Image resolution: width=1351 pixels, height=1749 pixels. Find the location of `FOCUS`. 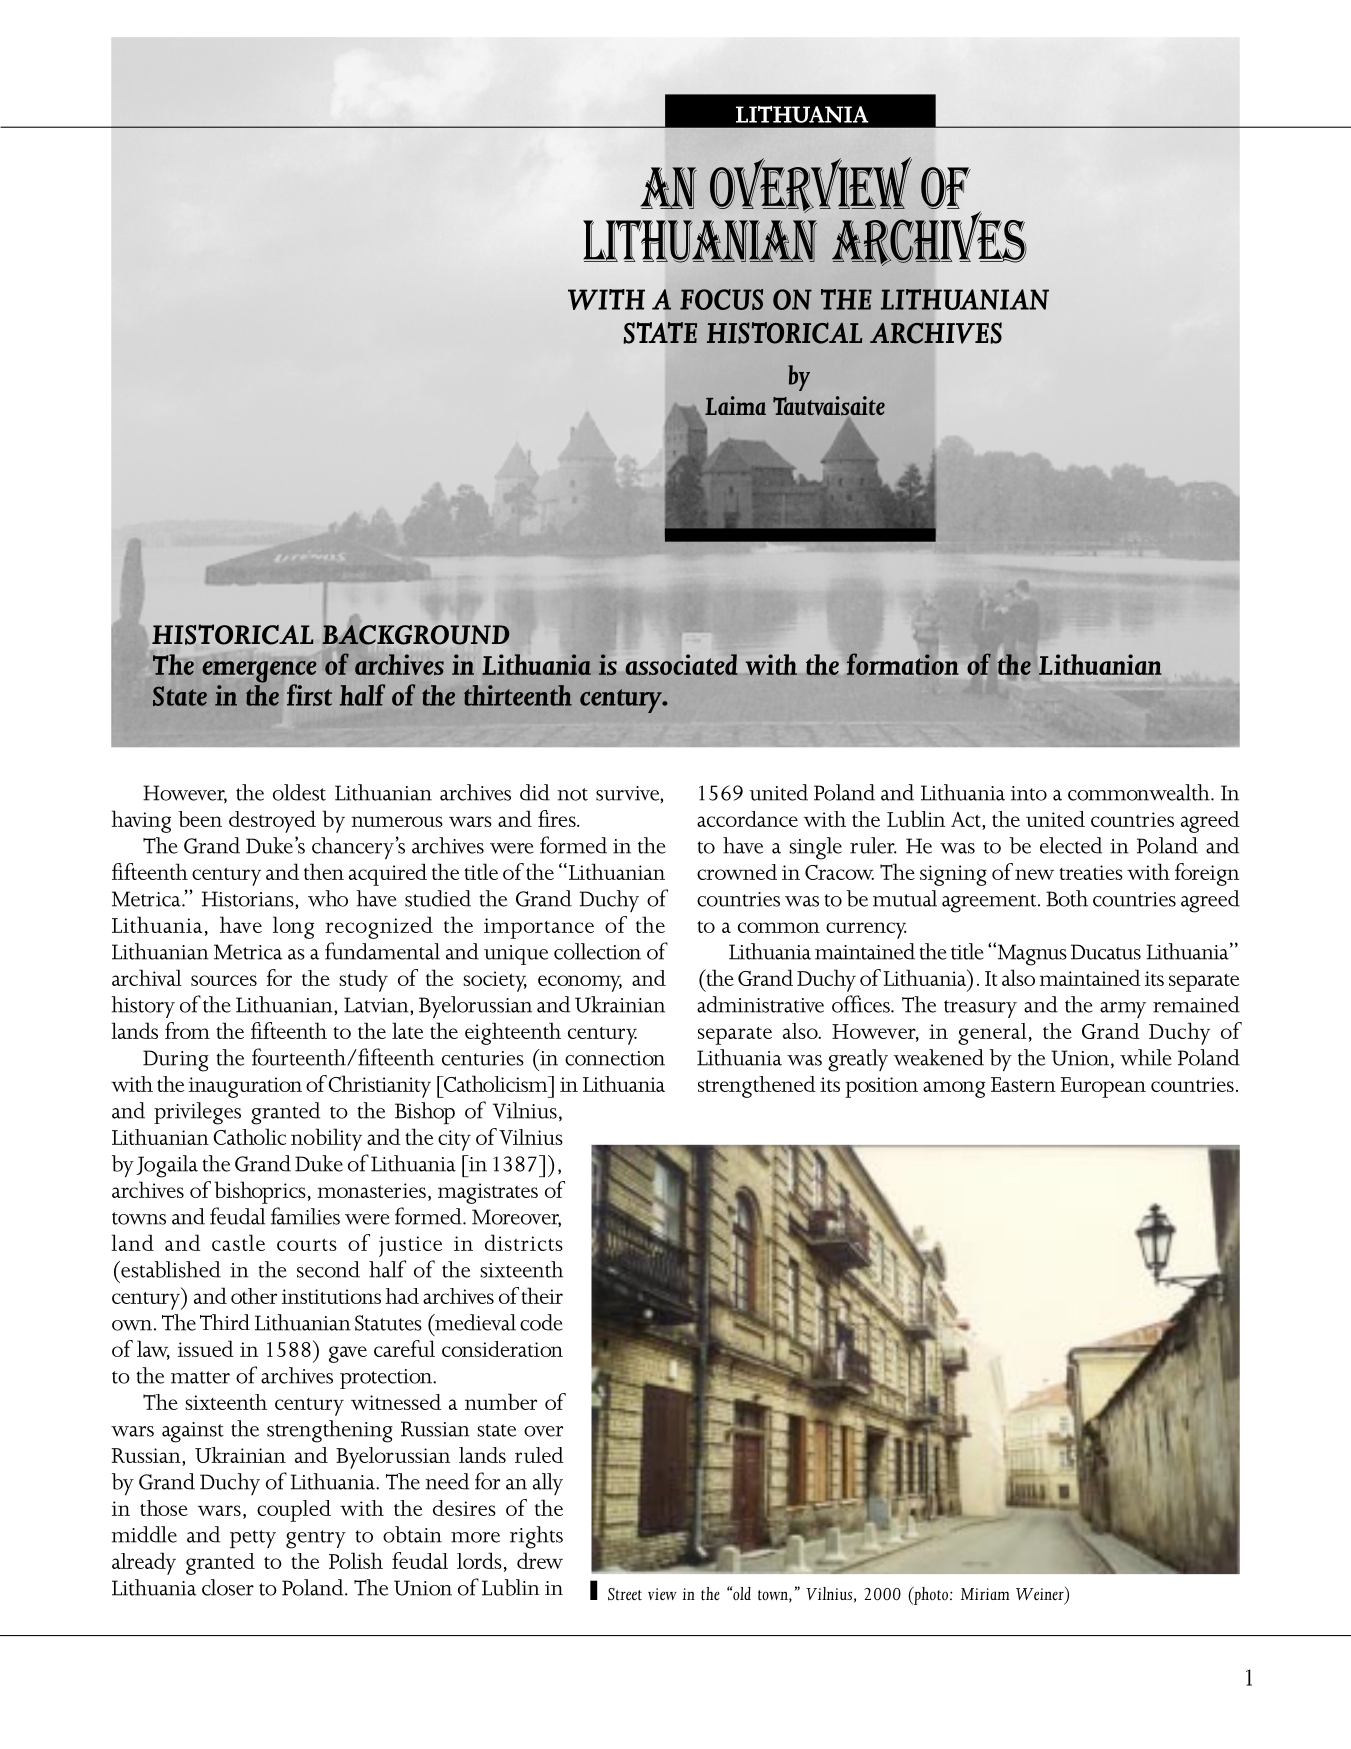

FOCUS is located at coordinates (721, 299).
